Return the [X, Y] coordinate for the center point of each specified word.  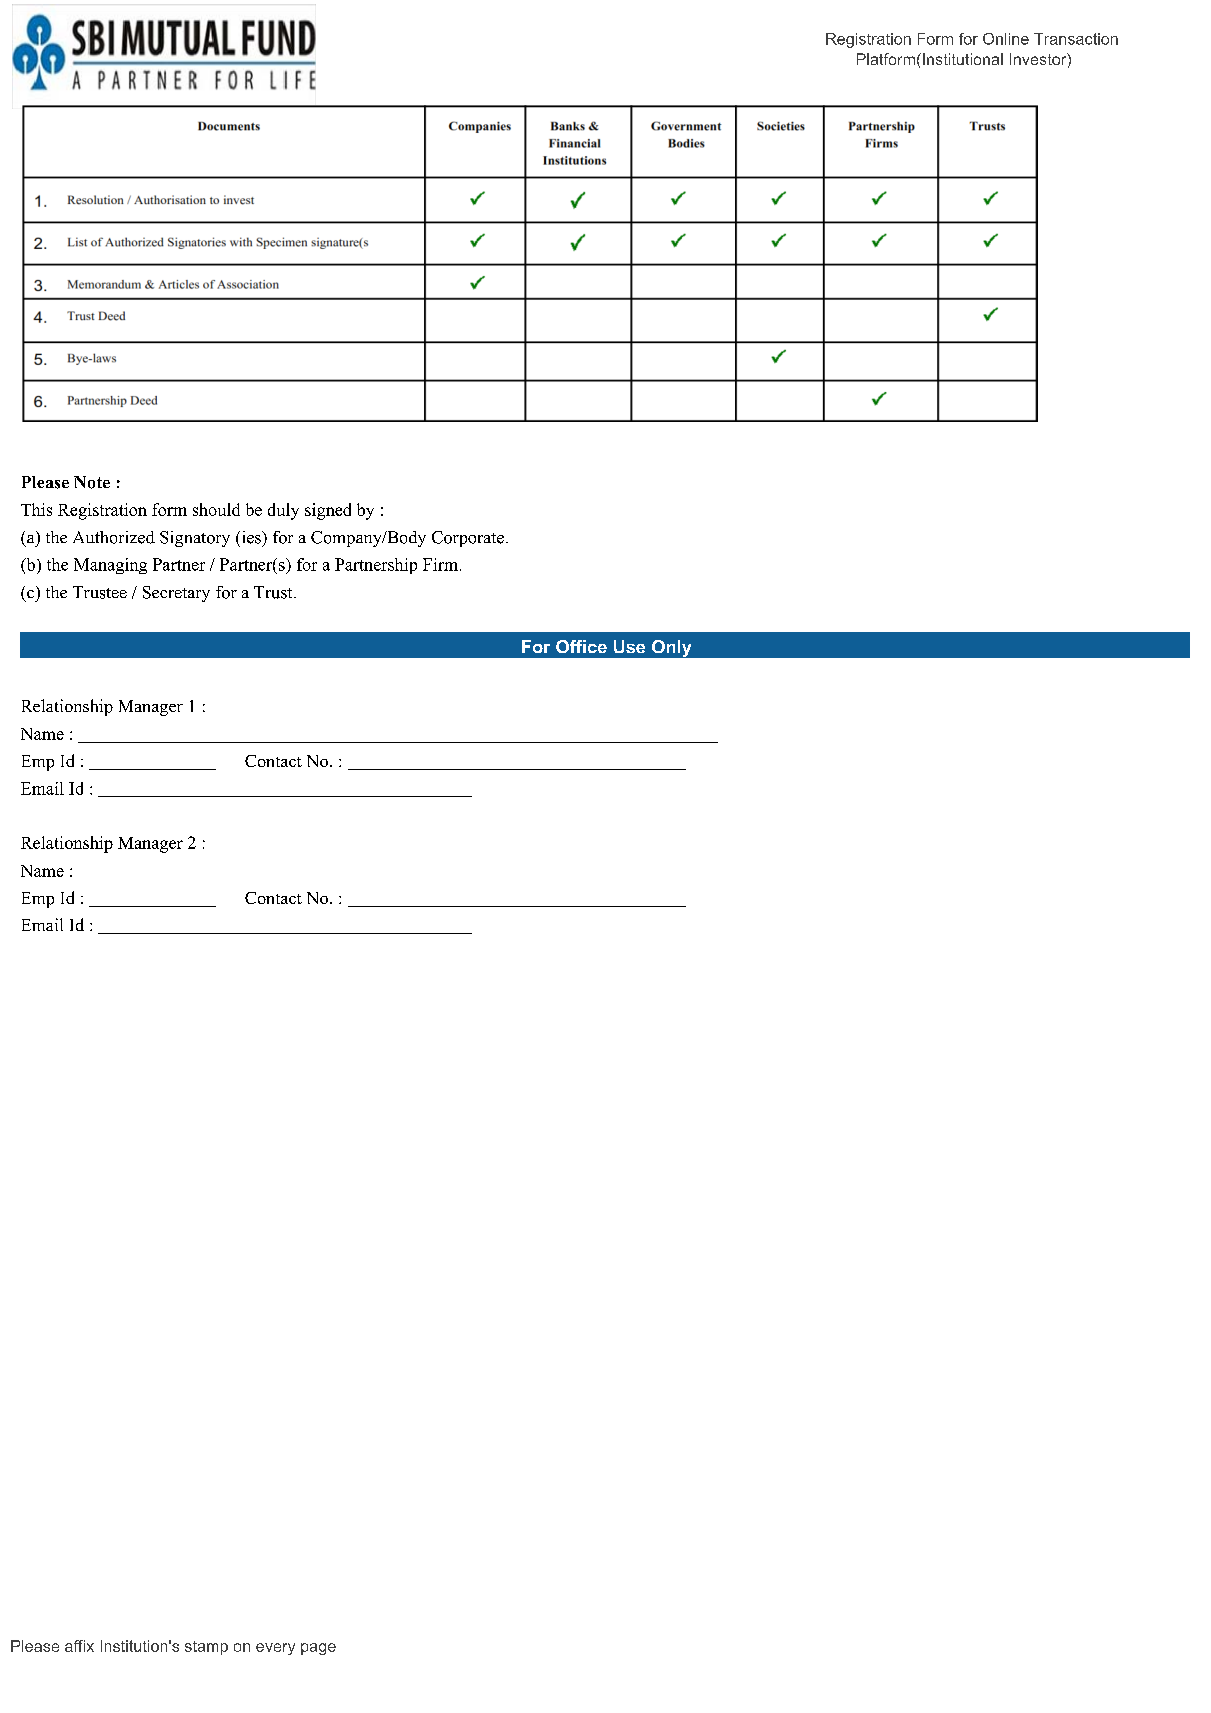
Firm [442, 564]
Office [581, 646]
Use [629, 646]
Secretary [176, 594]
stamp [206, 1648]
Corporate [468, 539]
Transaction [1076, 39]
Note [92, 482]
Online [1006, 39]
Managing [110, 566]
